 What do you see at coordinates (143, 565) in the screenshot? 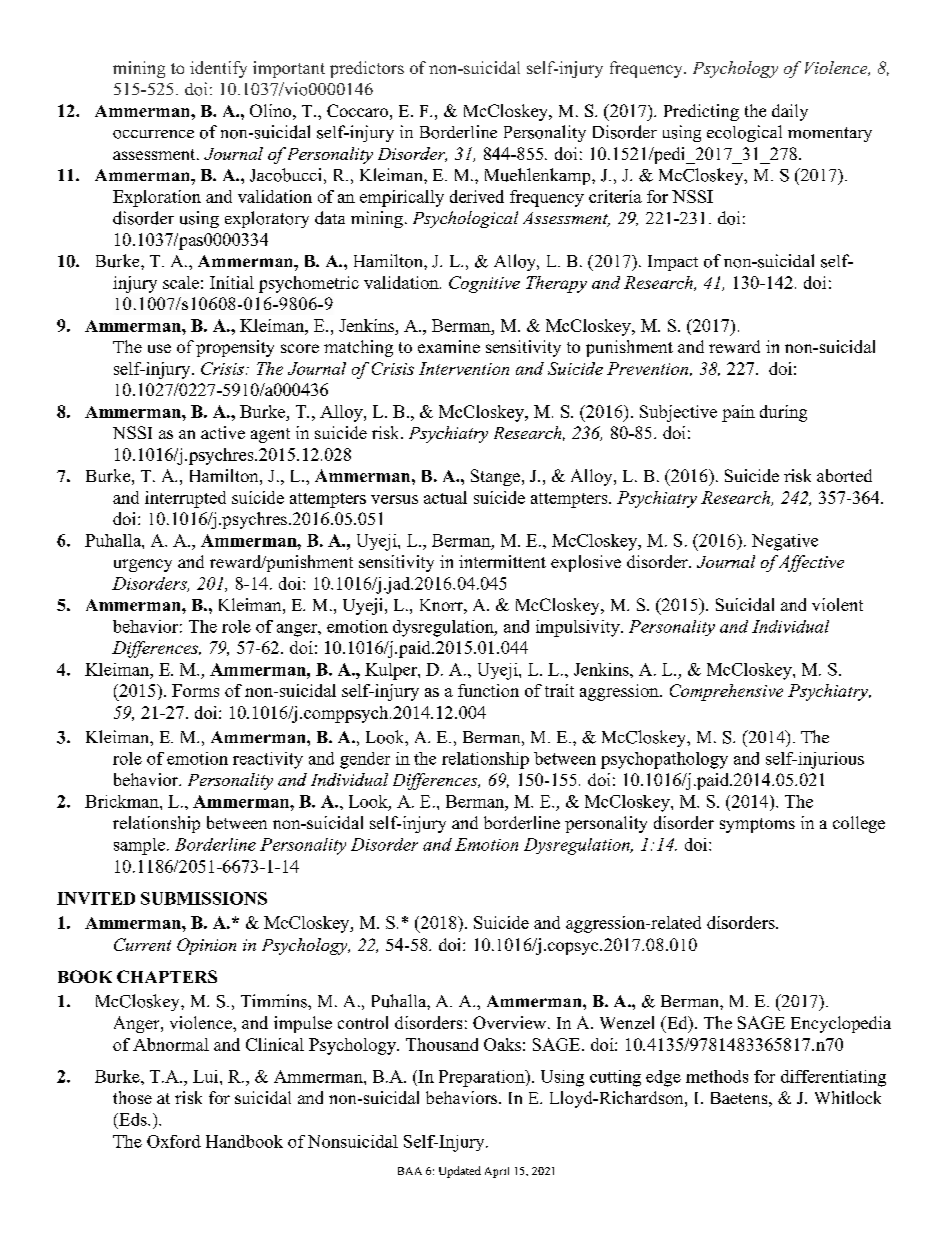
I see `urgency` at bounding box center [143, 565].
